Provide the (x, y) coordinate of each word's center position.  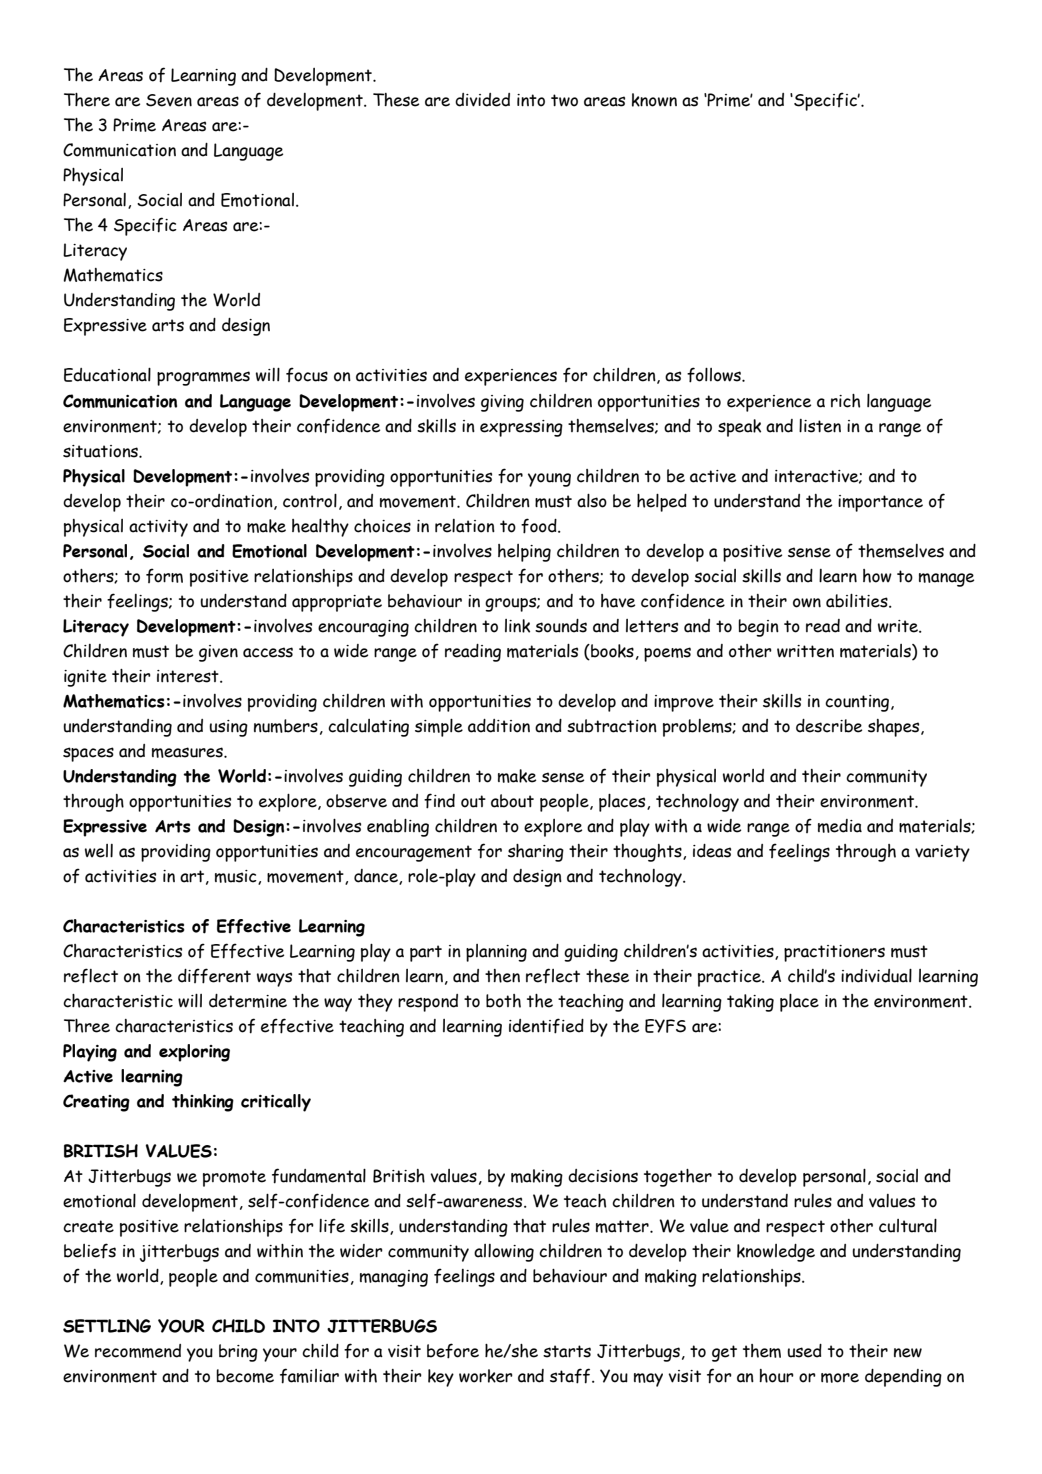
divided (482, 100)
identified (546, 1026)
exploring (194, 1053)
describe (829, 726)
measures (188, 752)
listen (820, 426)
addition (499, 726)
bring (238, 1353)
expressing (521, 428)
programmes (203, 378)
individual (876, 976)
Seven (169, 100)
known (654, 100)
